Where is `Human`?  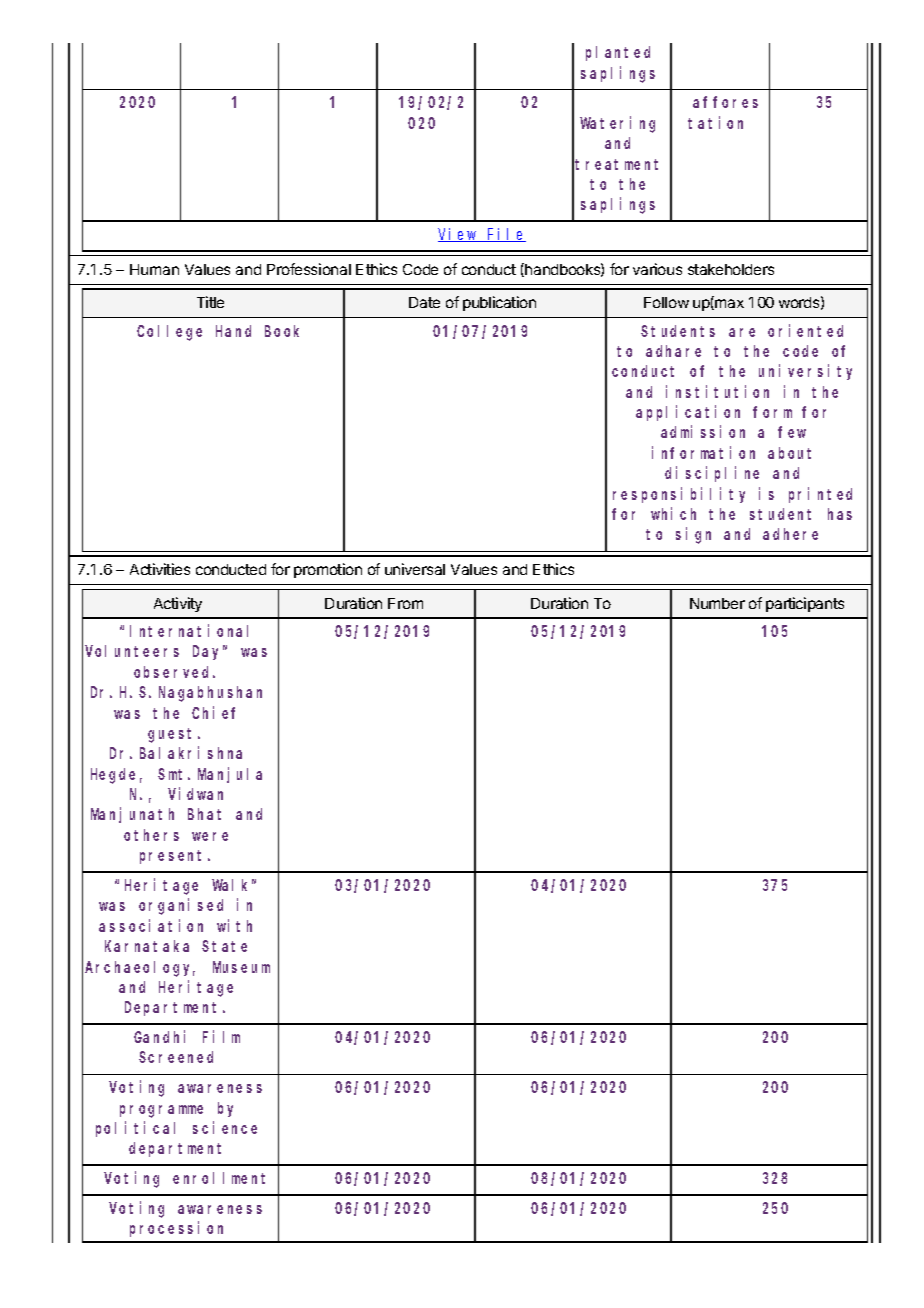 Human is located at coordinates (154, 269).
